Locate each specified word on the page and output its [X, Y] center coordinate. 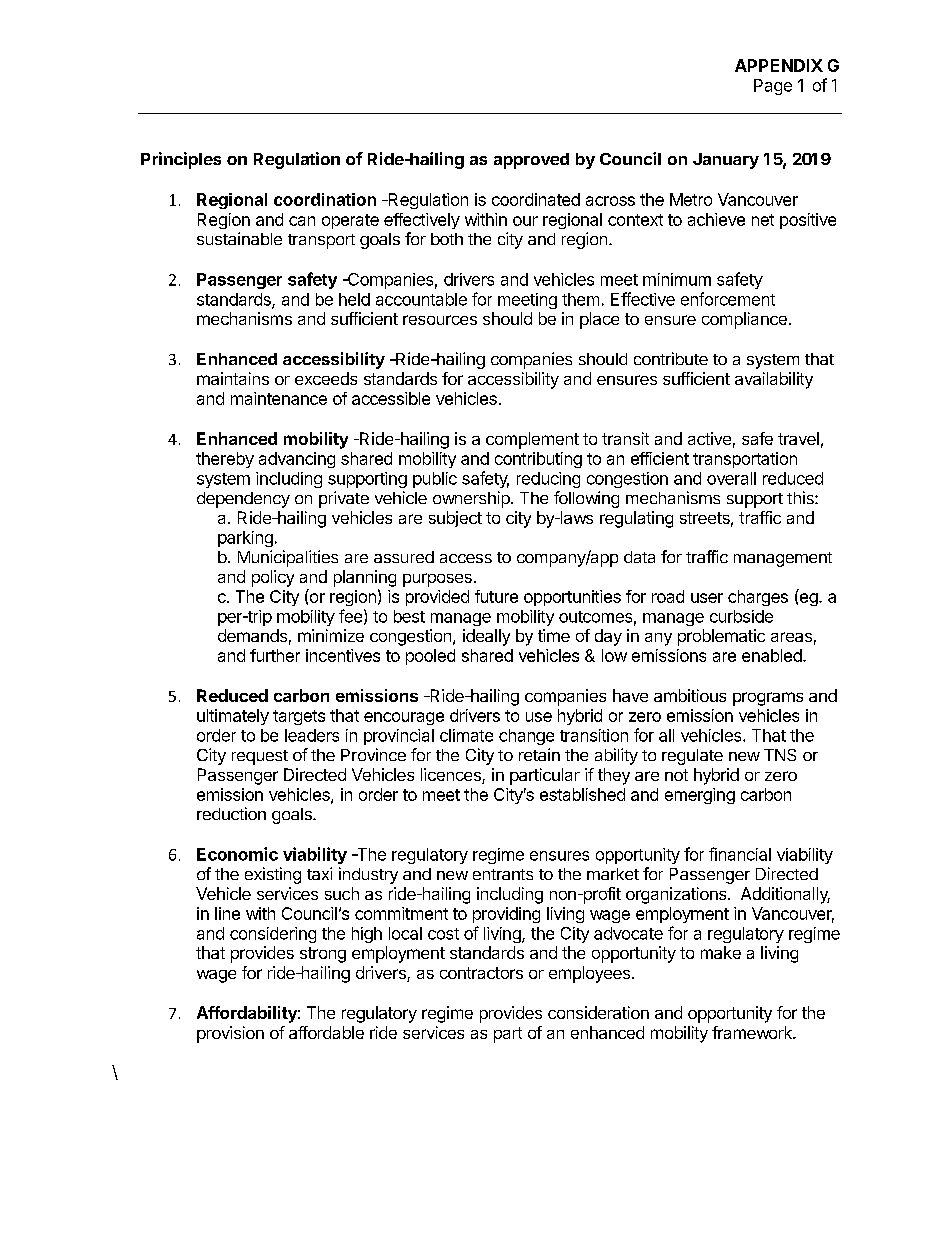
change [526, 737]
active [709, 438]
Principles [181, 160]
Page [773, 87]
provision [230, 1034]
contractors [481, 973]
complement [532, 440]
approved [531, 161]
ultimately [233, 717]
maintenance [279, 398]
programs [768, 699]
